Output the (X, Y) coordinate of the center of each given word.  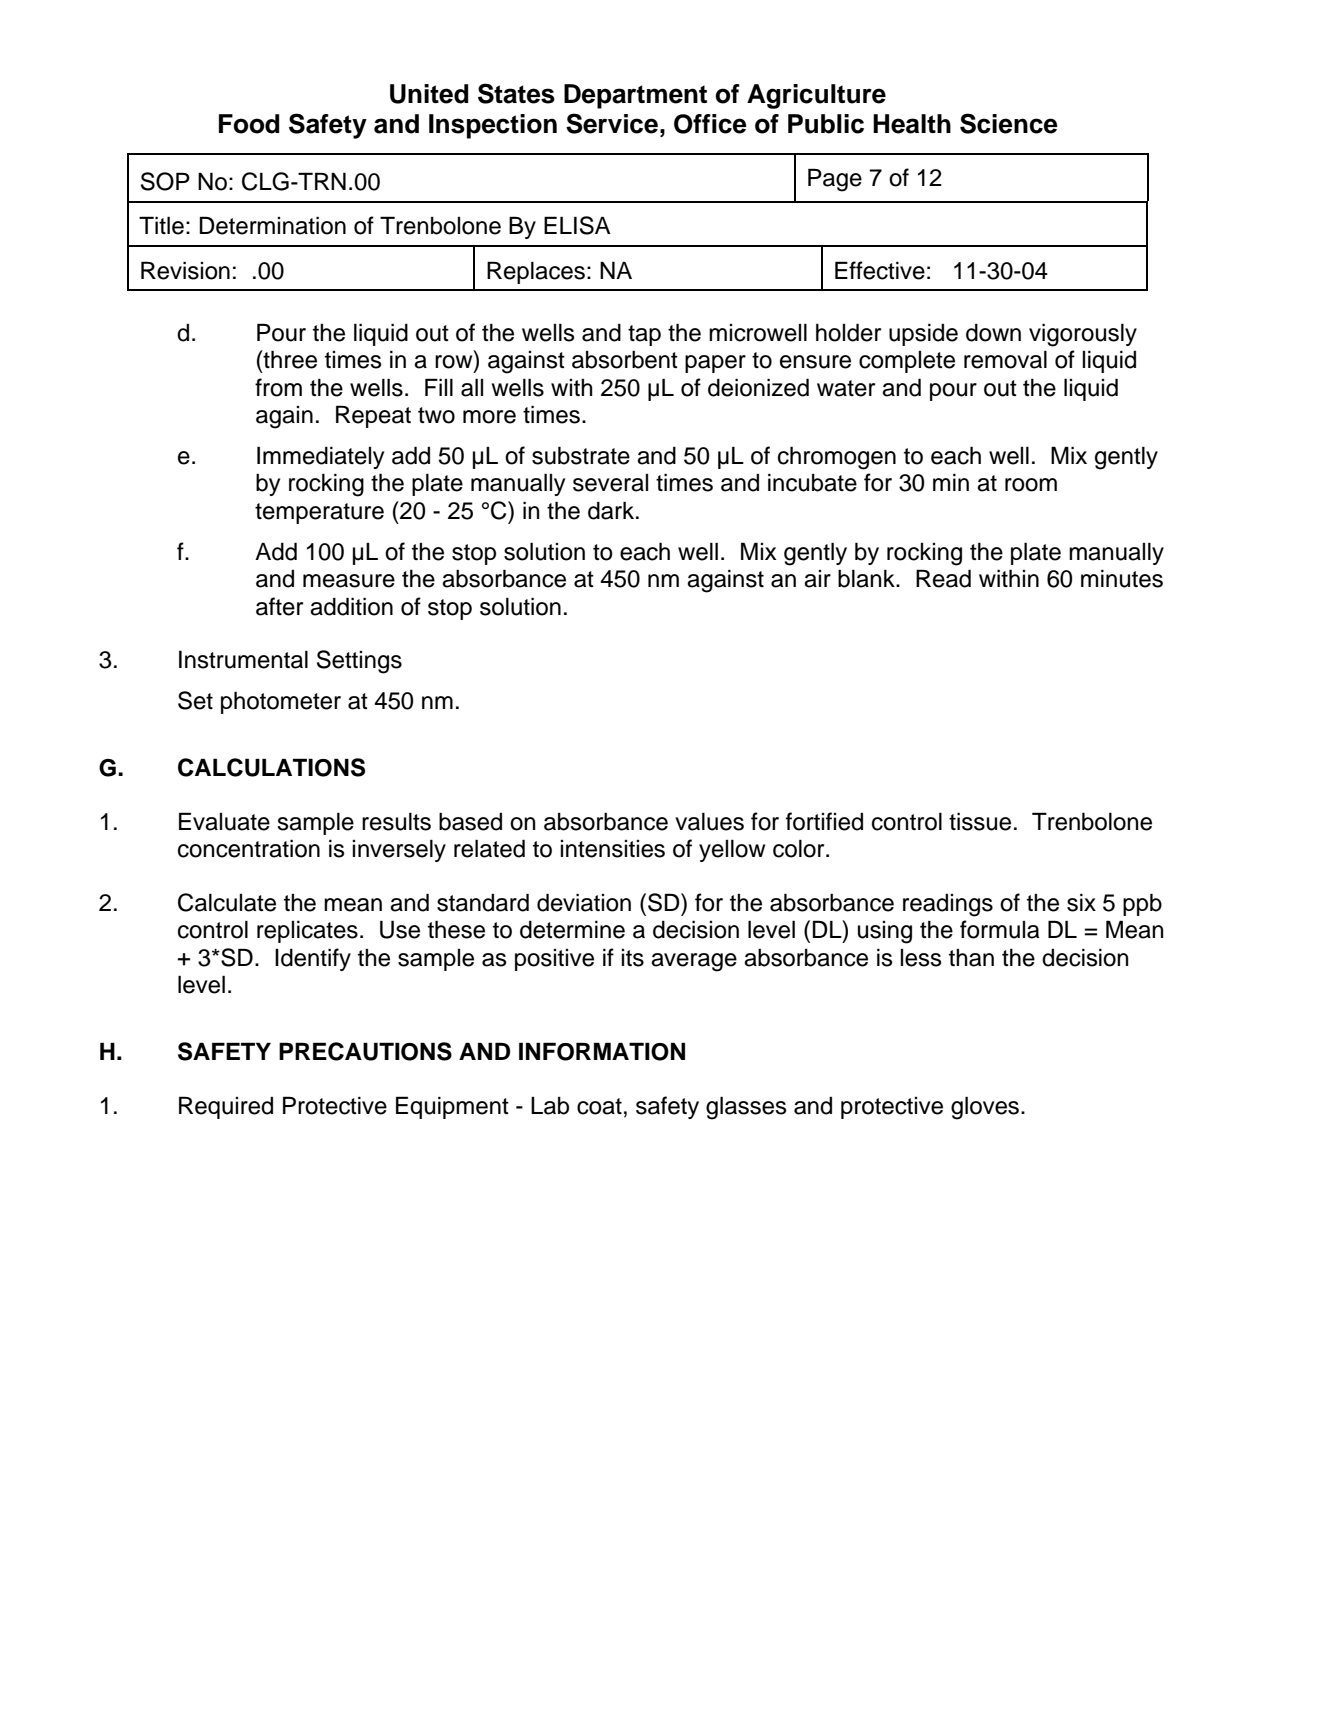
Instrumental (243, 659)
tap (644, 335)
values (709, 821)
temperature (319, 513)
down (993, 333)
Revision (185, 270)
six (1081, 902)
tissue (980, 821)
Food (249, 124)
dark (612, 510)
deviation (584, 902)
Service (612, 123)
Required (226, 1107)
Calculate (227, 902)
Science (1009, 123)
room (1031, 485)
